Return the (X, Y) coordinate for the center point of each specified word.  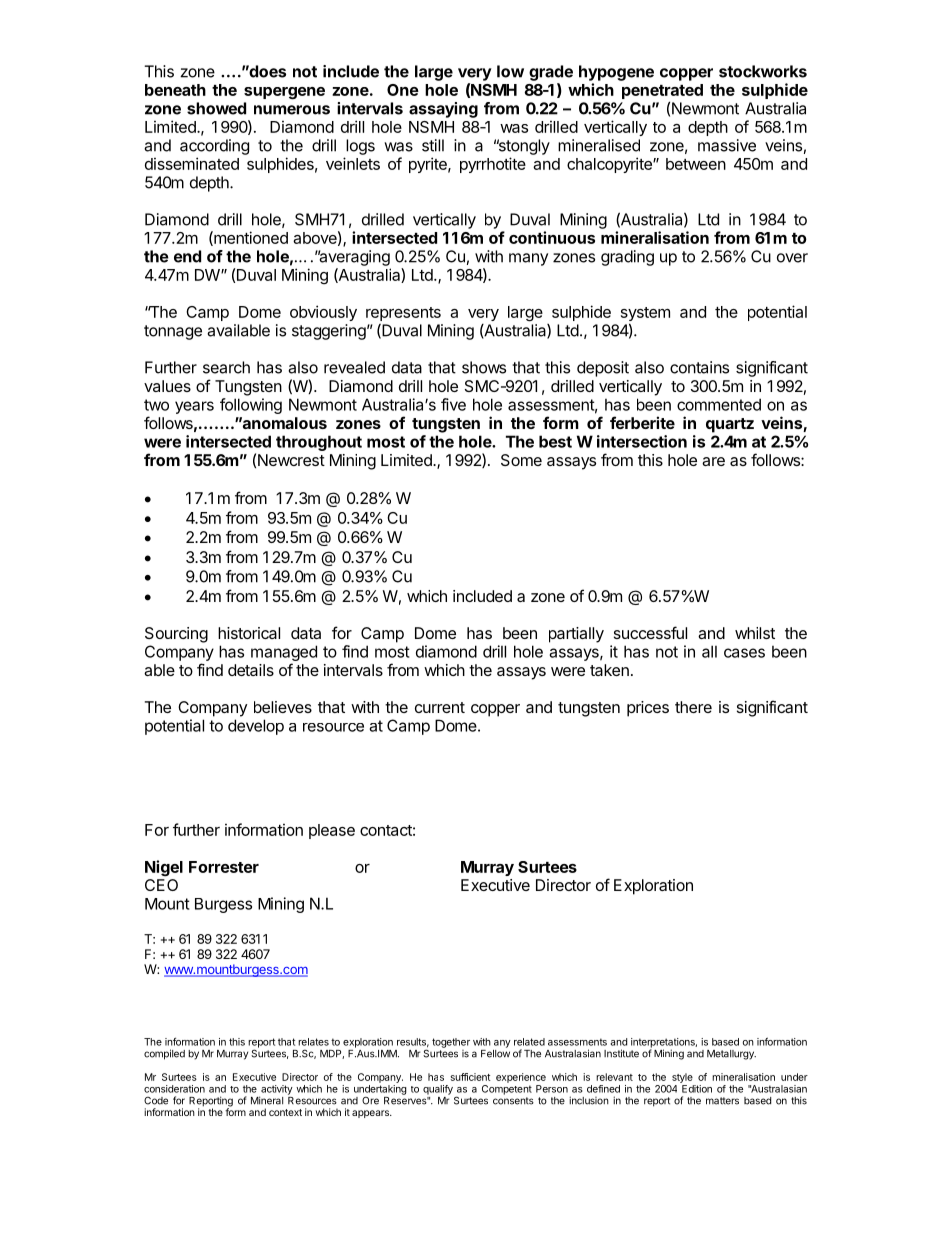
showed (216, 108)
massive (727, 145)
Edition (697, 1089)
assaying (443, 110)
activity (276, 1091)
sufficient (470, 1077)
